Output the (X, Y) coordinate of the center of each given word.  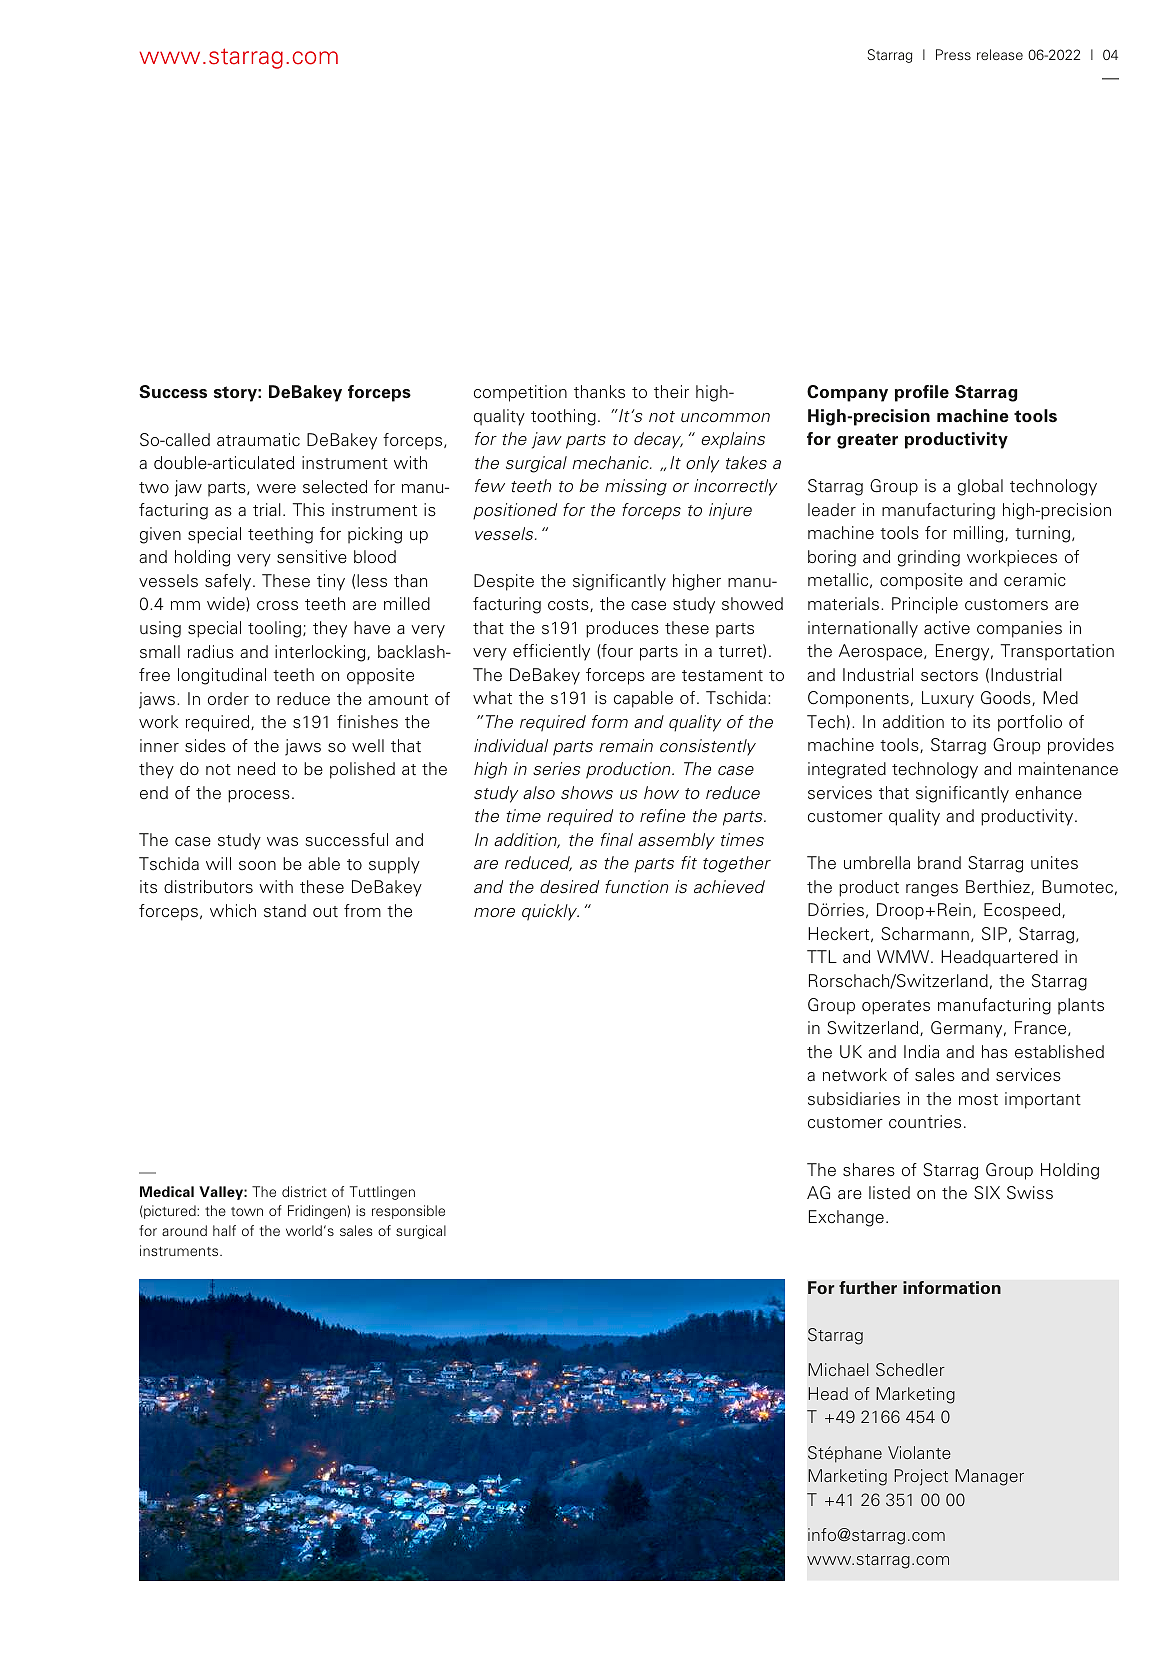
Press (953, 54)
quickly (550, 912)
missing (636, 487)
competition (520, 393)
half (224, 1230)
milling (980, 534)
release (1000, 54)
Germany (968, 1029)
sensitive (312, 557)
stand (285, 911)
